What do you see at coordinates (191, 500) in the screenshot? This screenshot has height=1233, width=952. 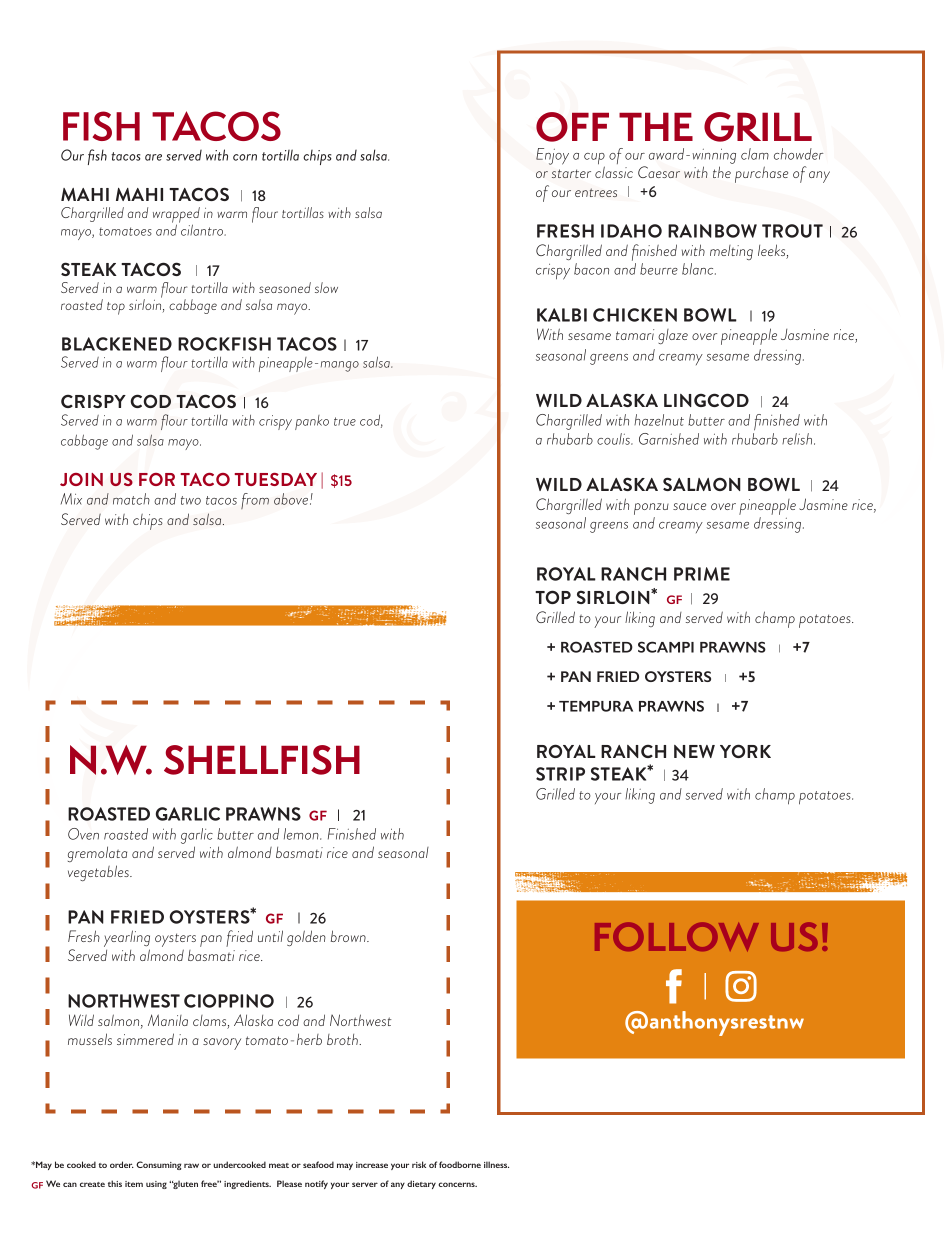 I see `two` at bounding box center [191, 500].
